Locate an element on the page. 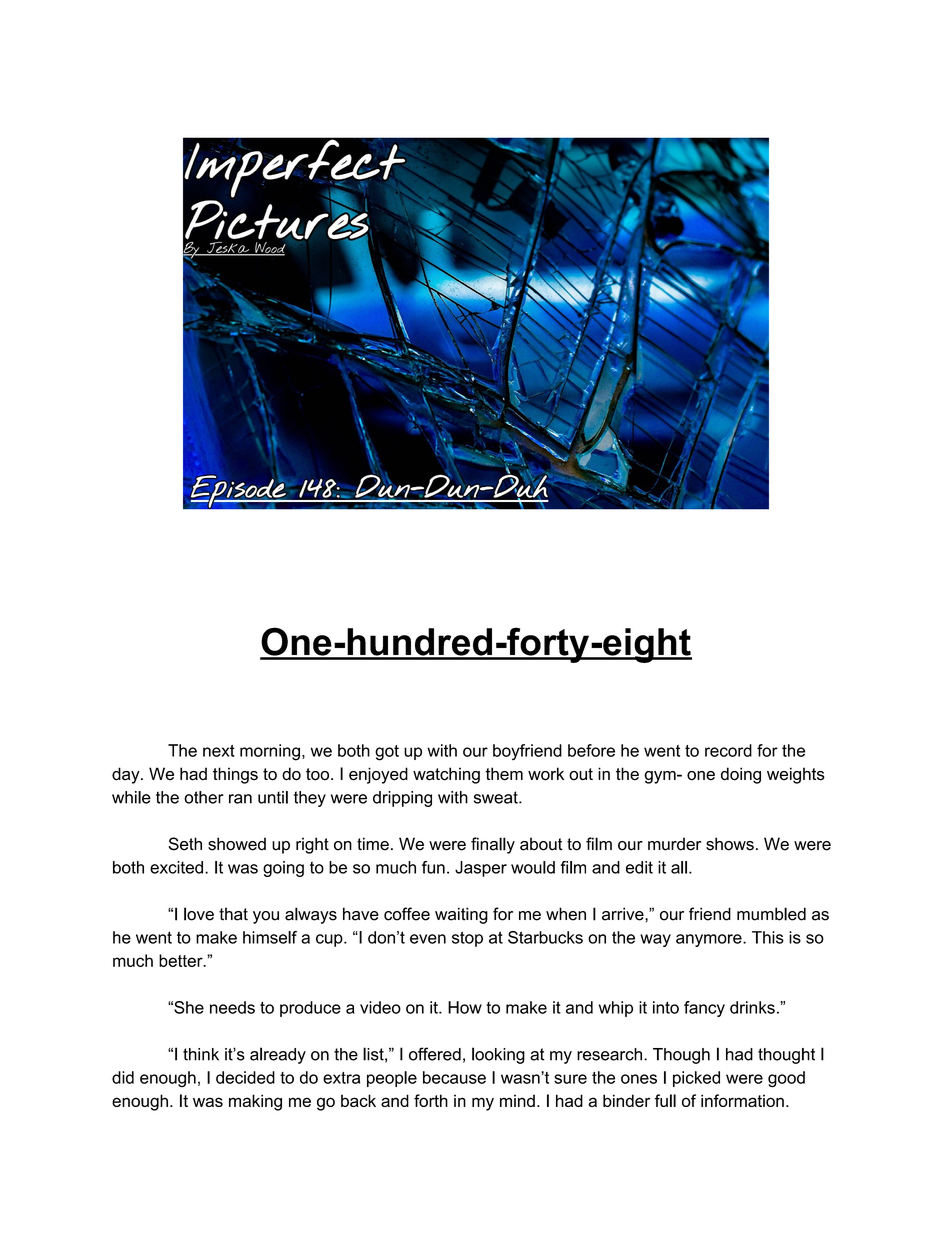  information is located at coordinates (742, 1100).
